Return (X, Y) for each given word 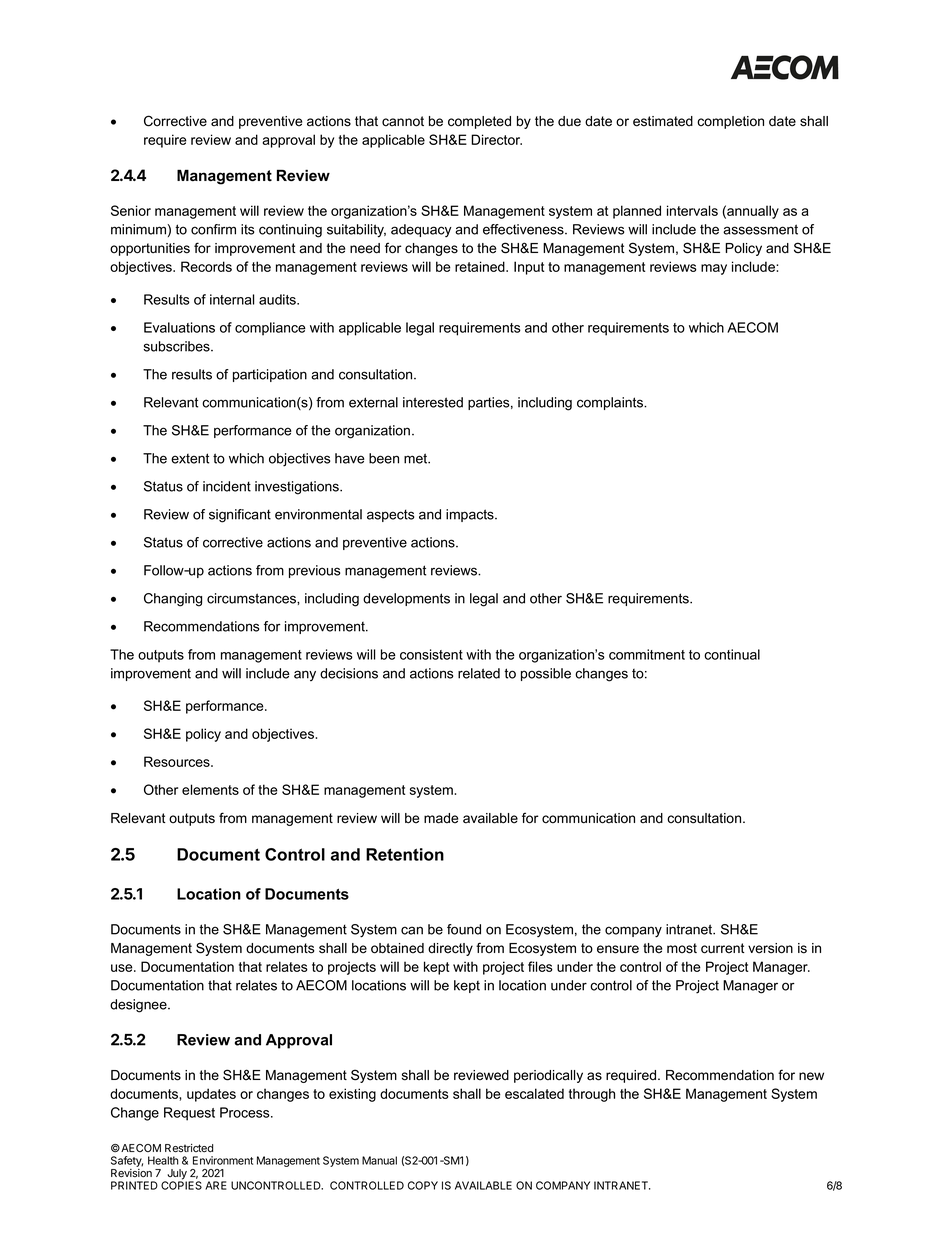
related (479, 673)
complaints (611, 403)
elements (210, 789)
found (464, 929)
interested (433, 402)
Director (496, 139)
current (723, 948)
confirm (213, 229)
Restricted (189, 1148)
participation (270, 375)
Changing (173, 600)
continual (732, 654)
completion (730, 122)
